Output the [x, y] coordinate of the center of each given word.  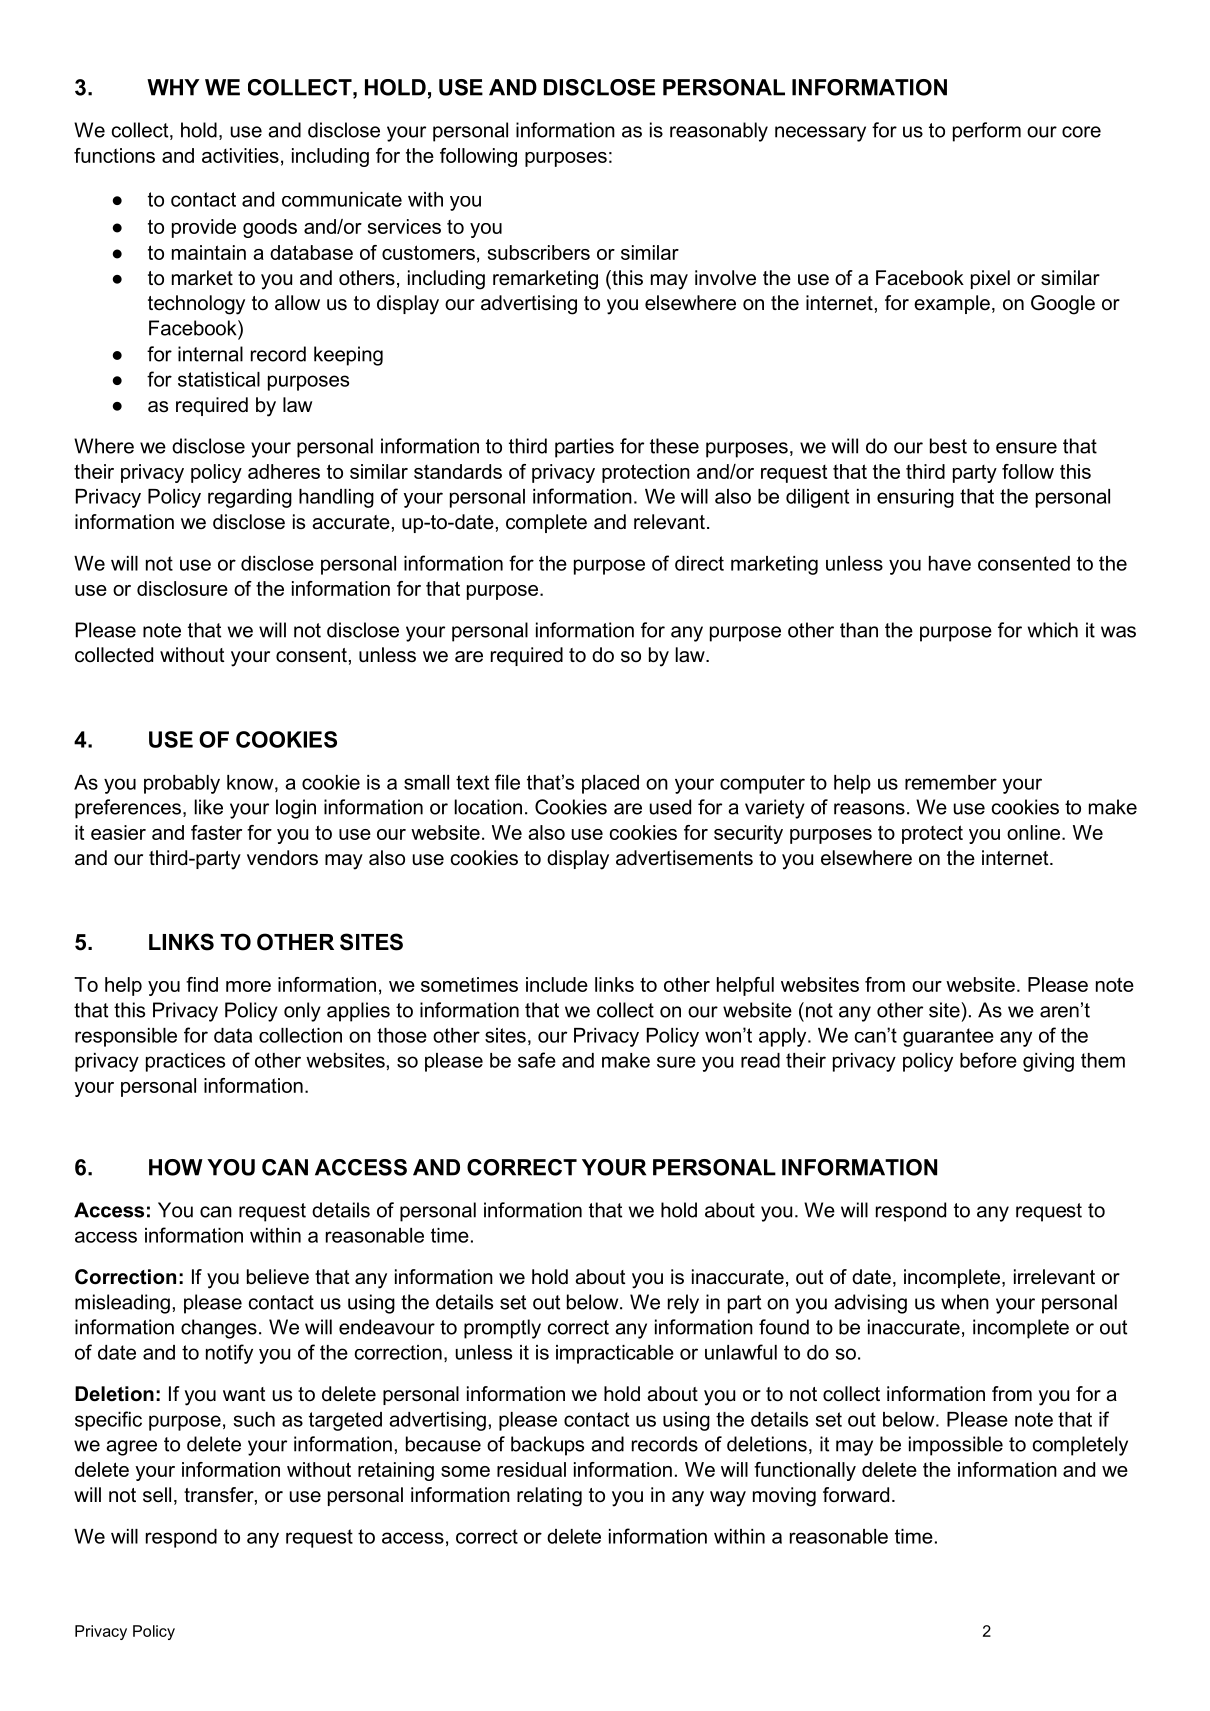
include [557, 984]
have [950, 563]
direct [699, 563]
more [248, 986]
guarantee [948, 1037]
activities [240, 155]
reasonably [719, 132]
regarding [250, 498]
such [254, 1419]
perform [987, 132]
